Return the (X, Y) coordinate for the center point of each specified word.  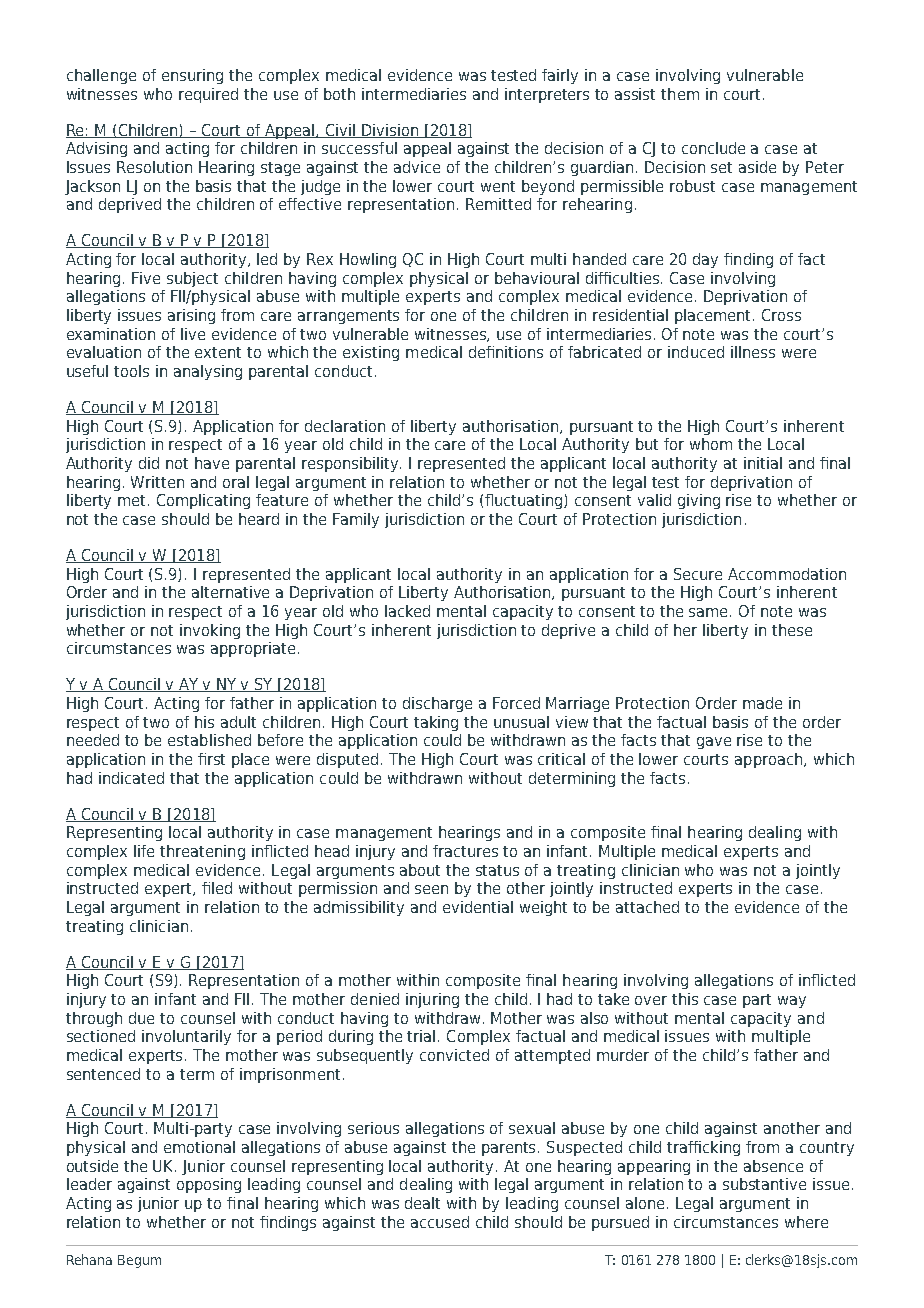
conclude (713, 148)
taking (436, 723)
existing (371, 353)
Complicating (203, 501)
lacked (407, 611)
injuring (432, 1000)
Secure (698, 574)
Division (390, 131)
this (685, 999)
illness (753, 352)
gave (714, 743)
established (209, 740)
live (193, 334)
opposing (209, 1185)
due (141, 1018)
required (208, 95)
